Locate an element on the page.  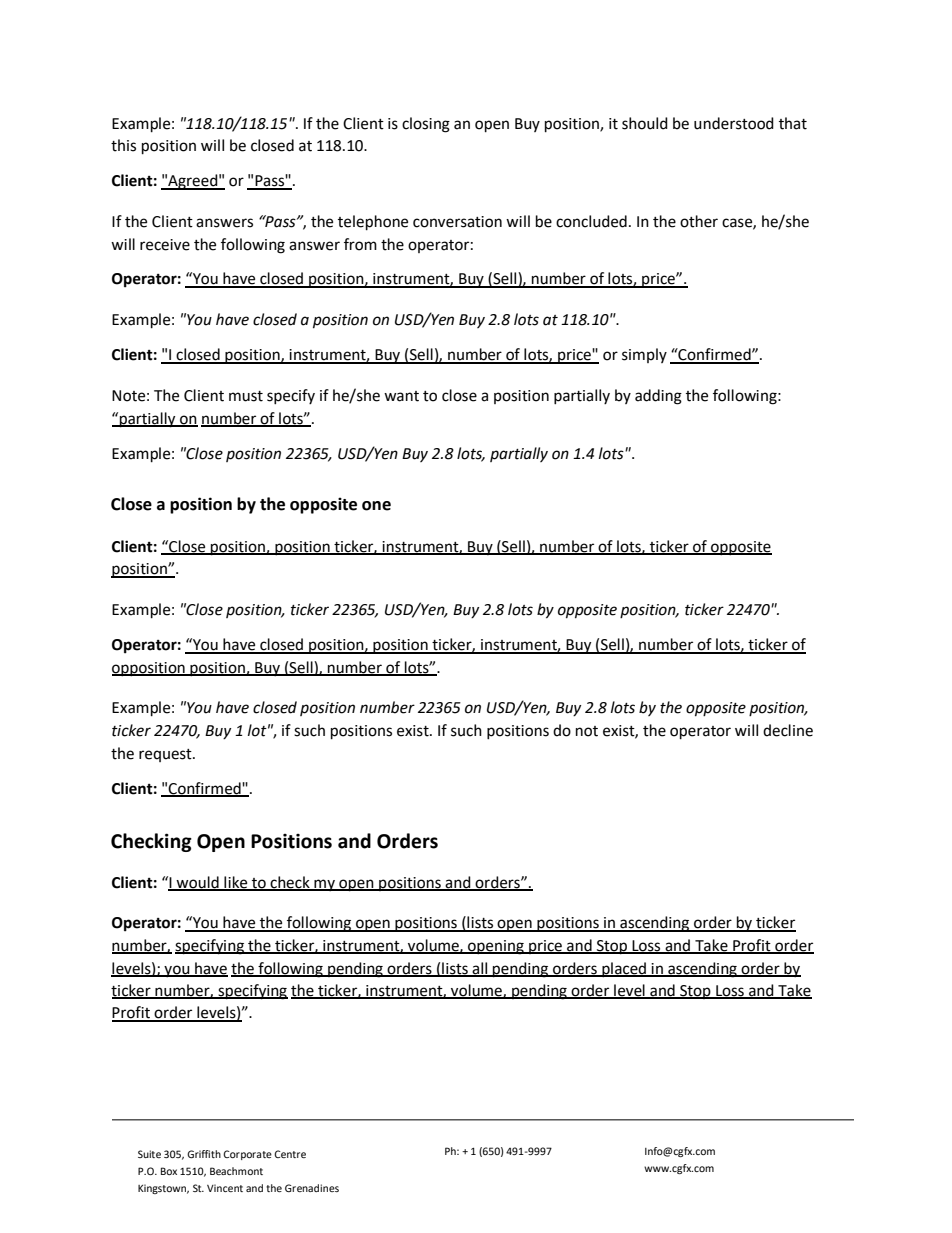
Griffith is located at coordinates (204, 1154).
